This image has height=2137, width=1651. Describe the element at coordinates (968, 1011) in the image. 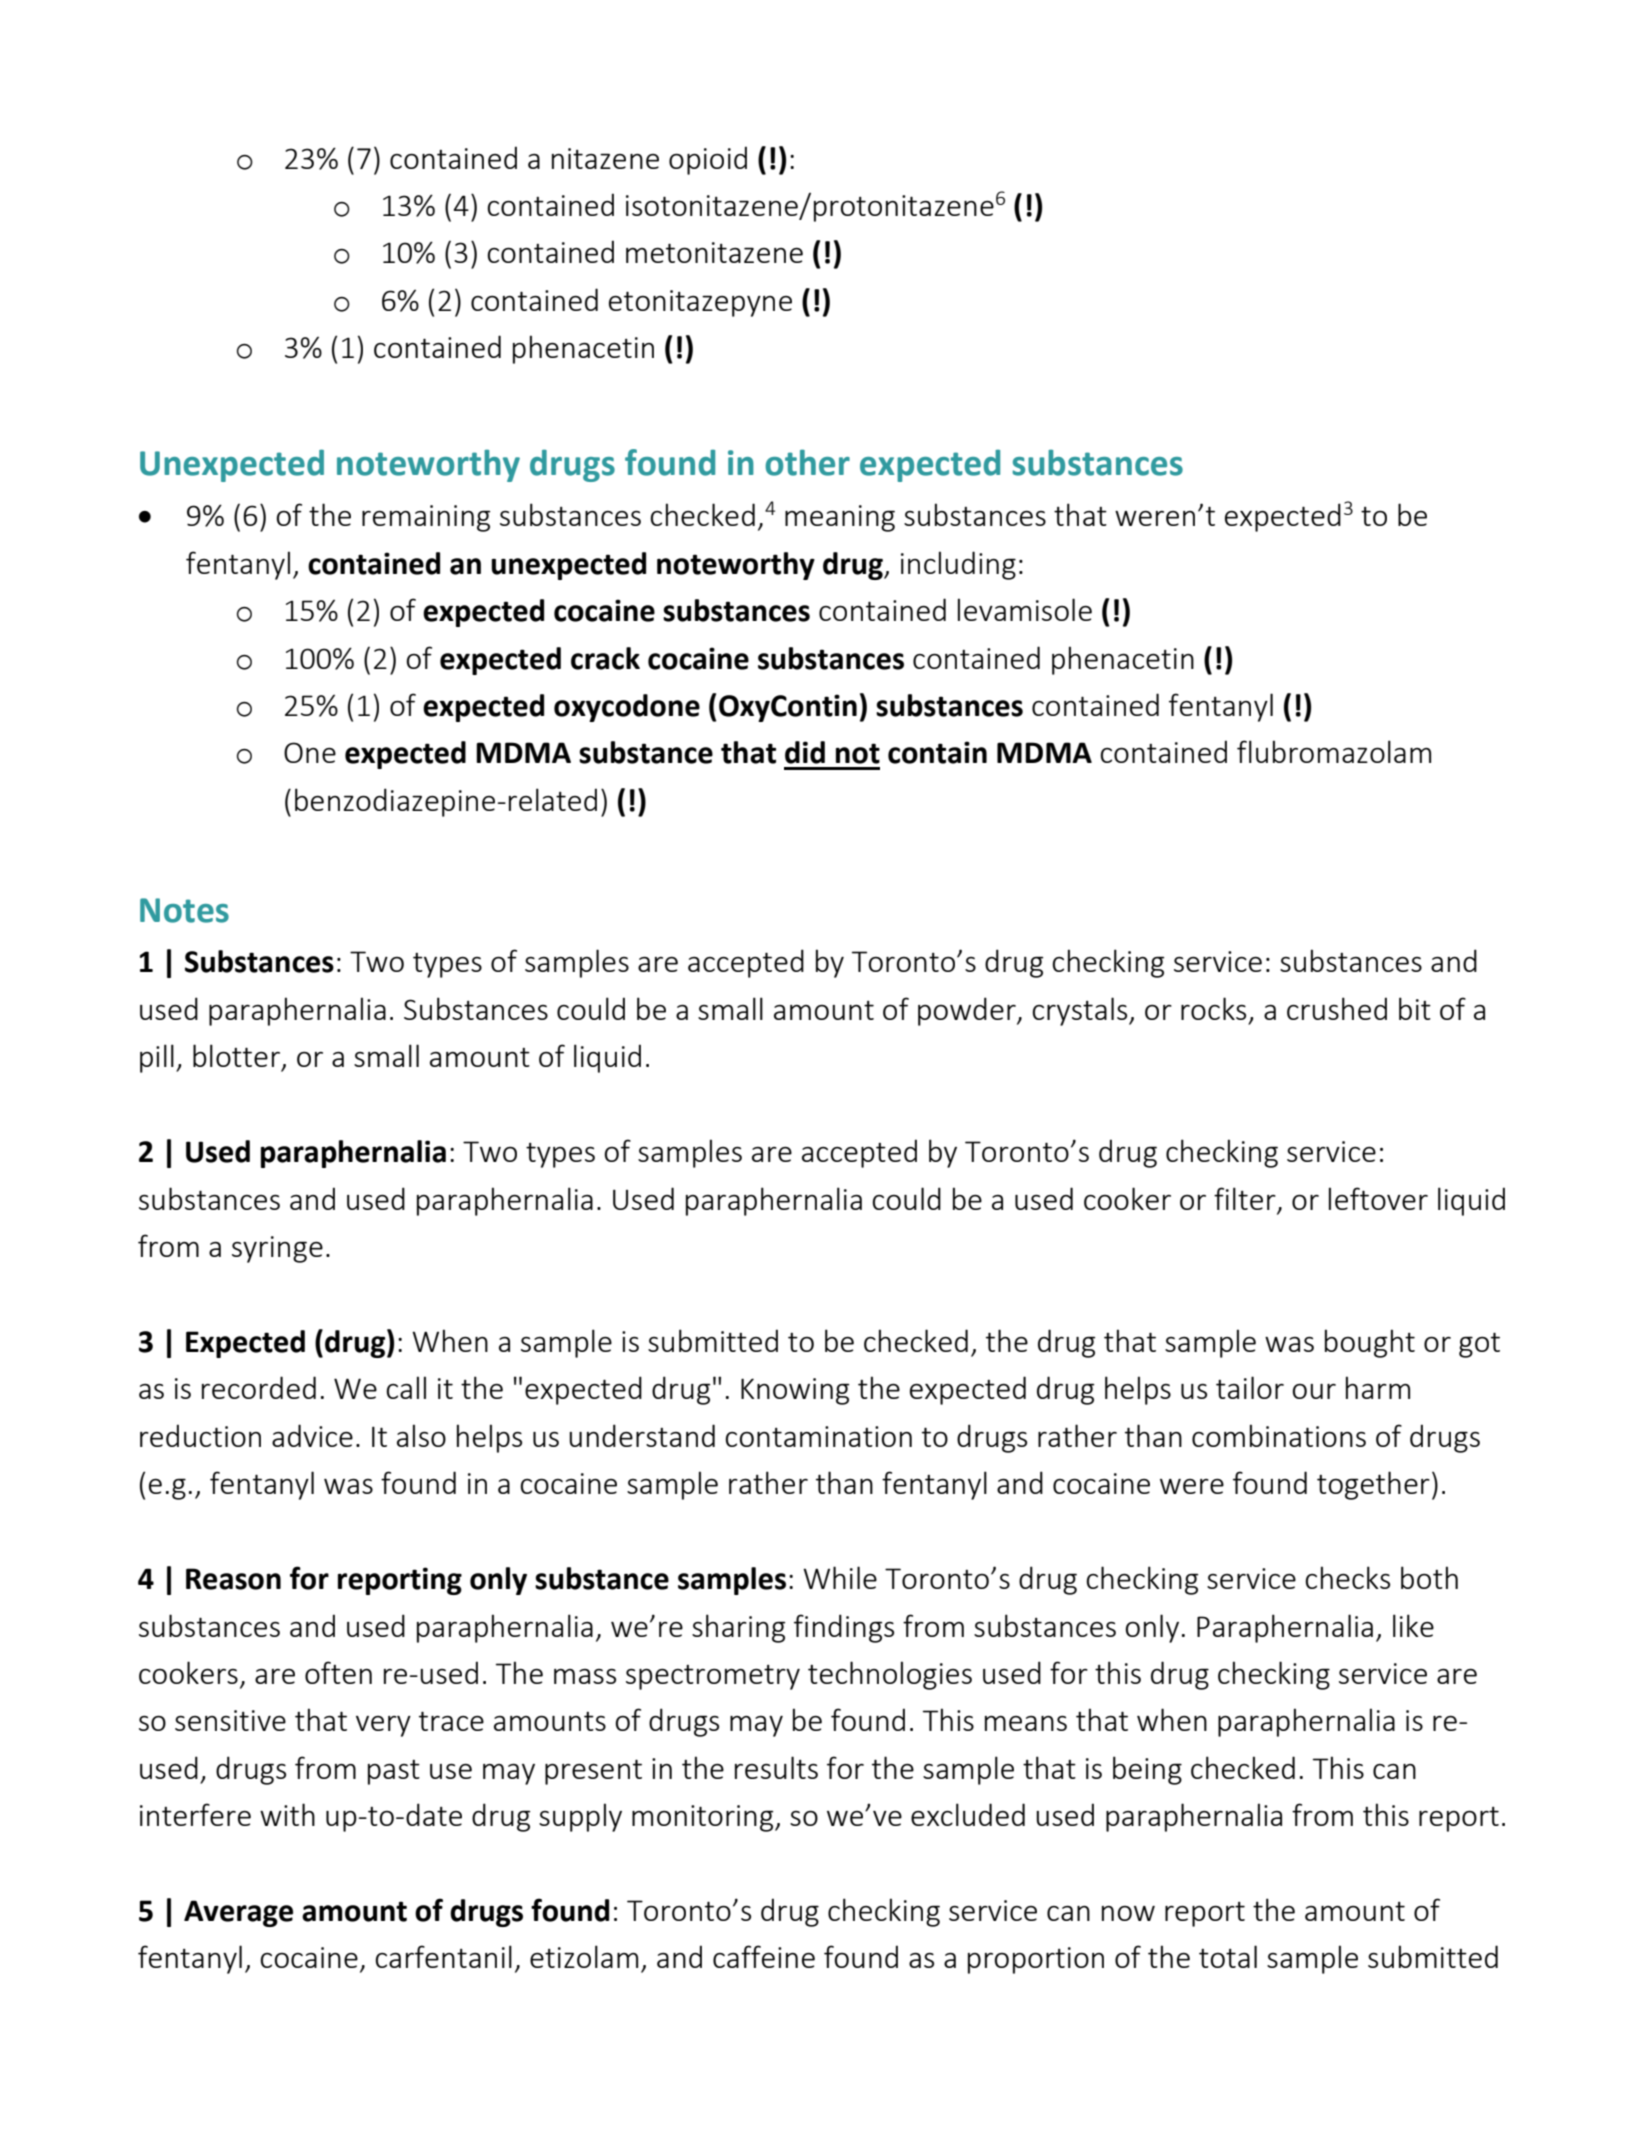

I see `powder` at that location.
